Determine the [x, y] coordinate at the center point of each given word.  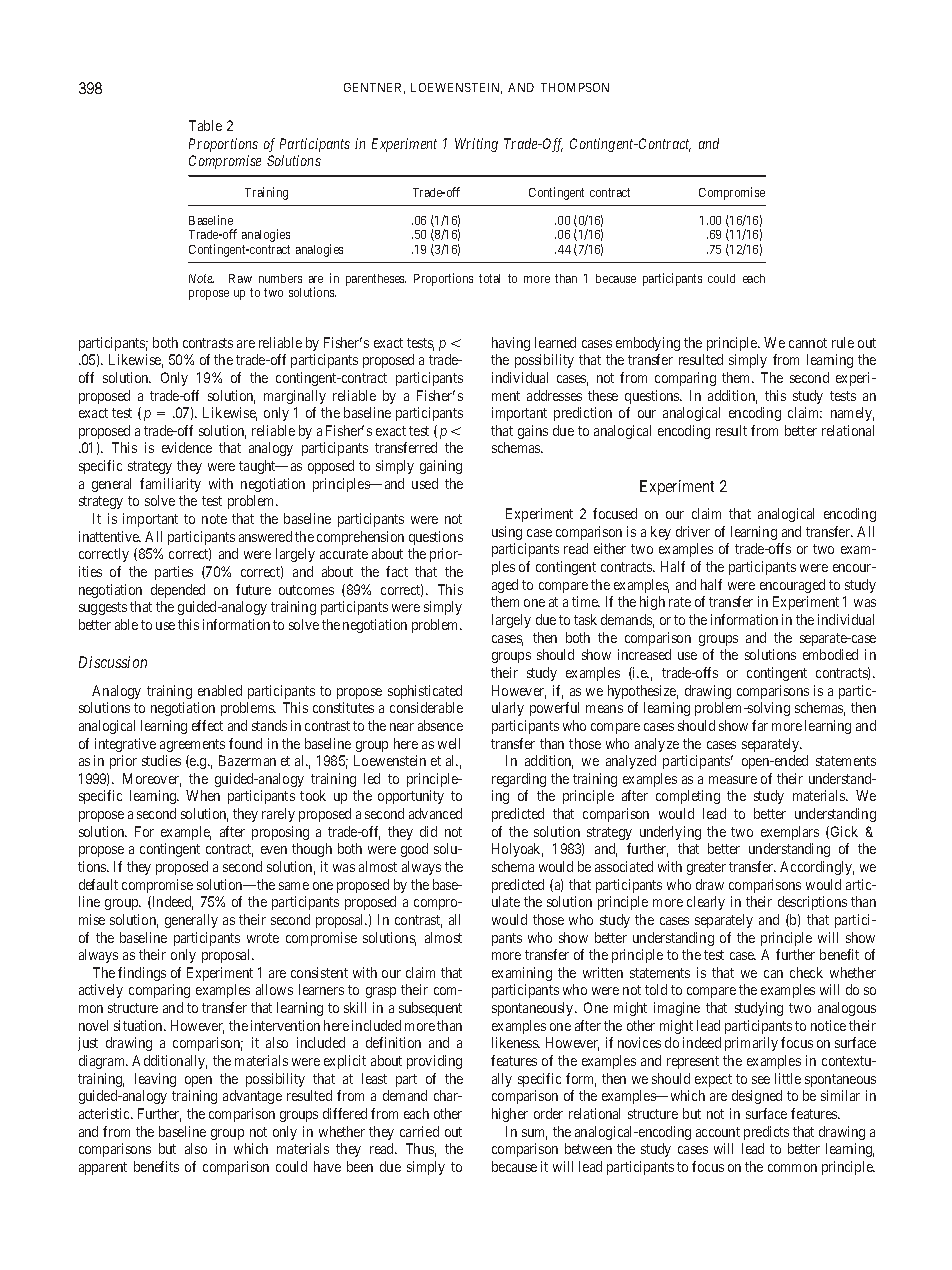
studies [161, 760]
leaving [155, 1080]
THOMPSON [575, 87]
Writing [476, 145]
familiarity [170, 485]
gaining [441, 467]
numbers [280, 278]
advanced [435, 813]
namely [852, 414]
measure [733, 780]
